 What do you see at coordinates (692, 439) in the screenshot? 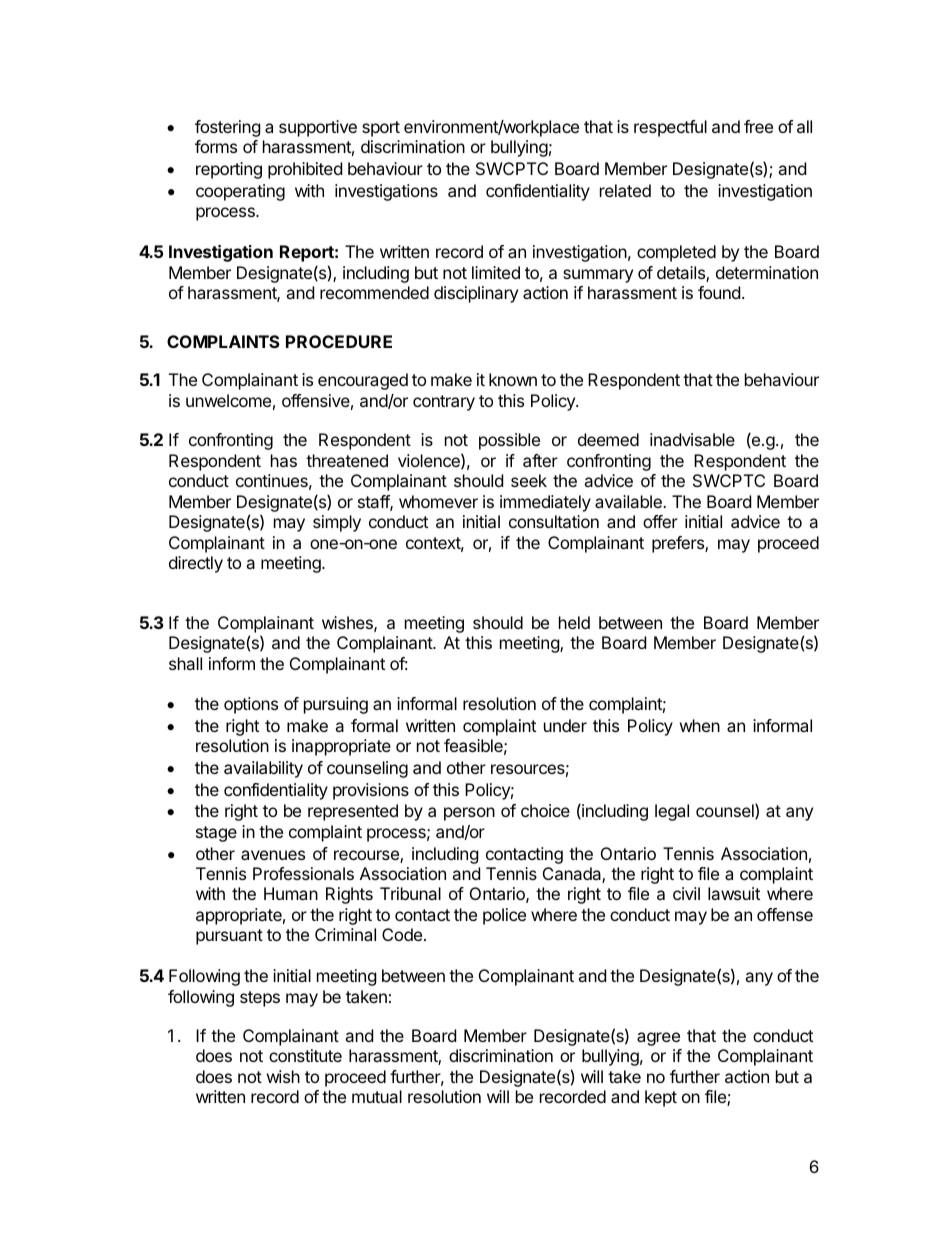
I see `inadvisable` at bounding box center [692, 439].
